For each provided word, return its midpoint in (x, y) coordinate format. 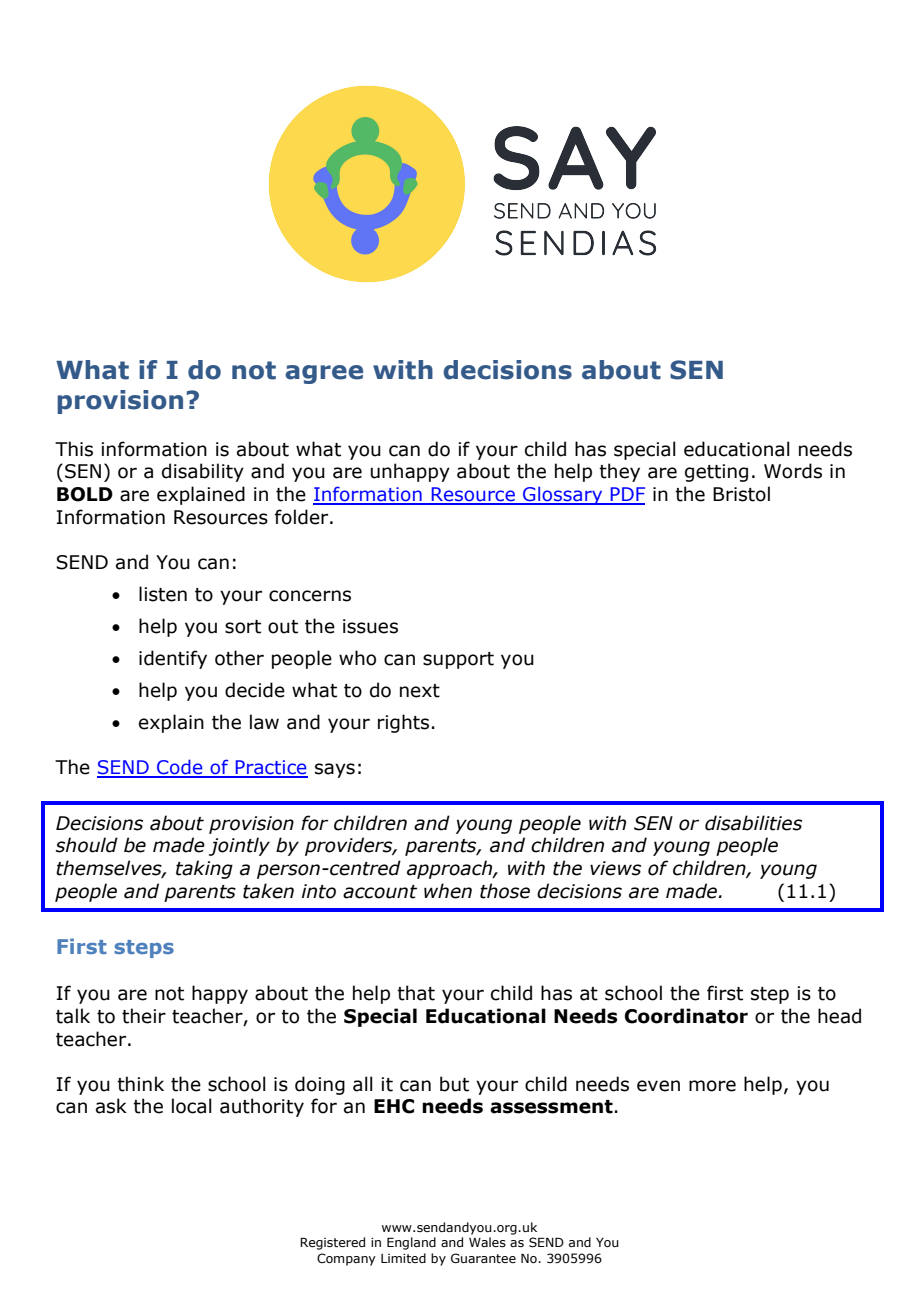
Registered (332, 1243)
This (74, 449)
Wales (487, 1242)
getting (716, 473)
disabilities (753, 823)
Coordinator (686, 1016)
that (416, 993)
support (458, 660)
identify (173, 659)
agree (324, 374)
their (144, 1016)
